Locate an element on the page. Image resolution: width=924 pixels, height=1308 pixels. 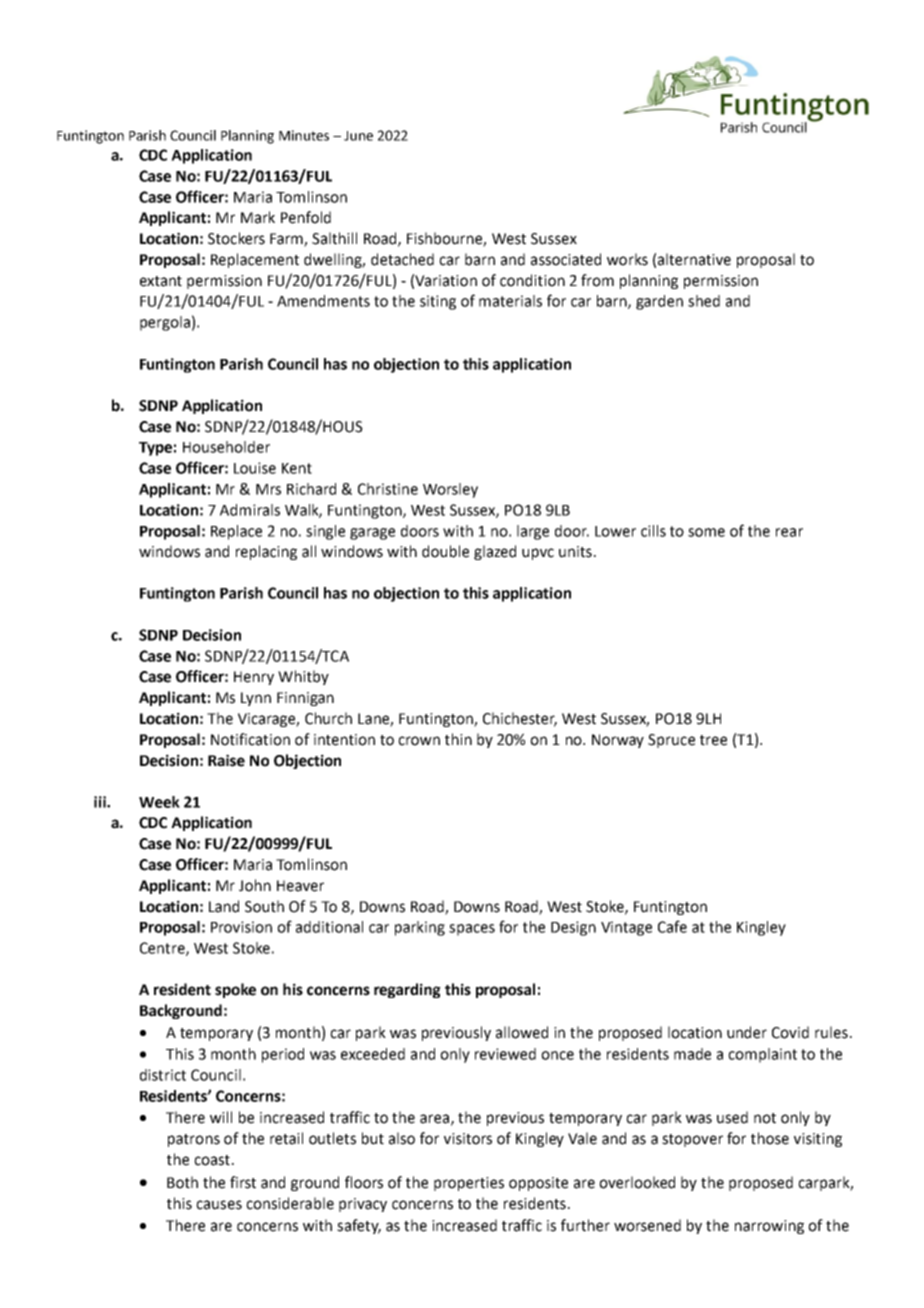
works is located at coordinates (627, 259).
